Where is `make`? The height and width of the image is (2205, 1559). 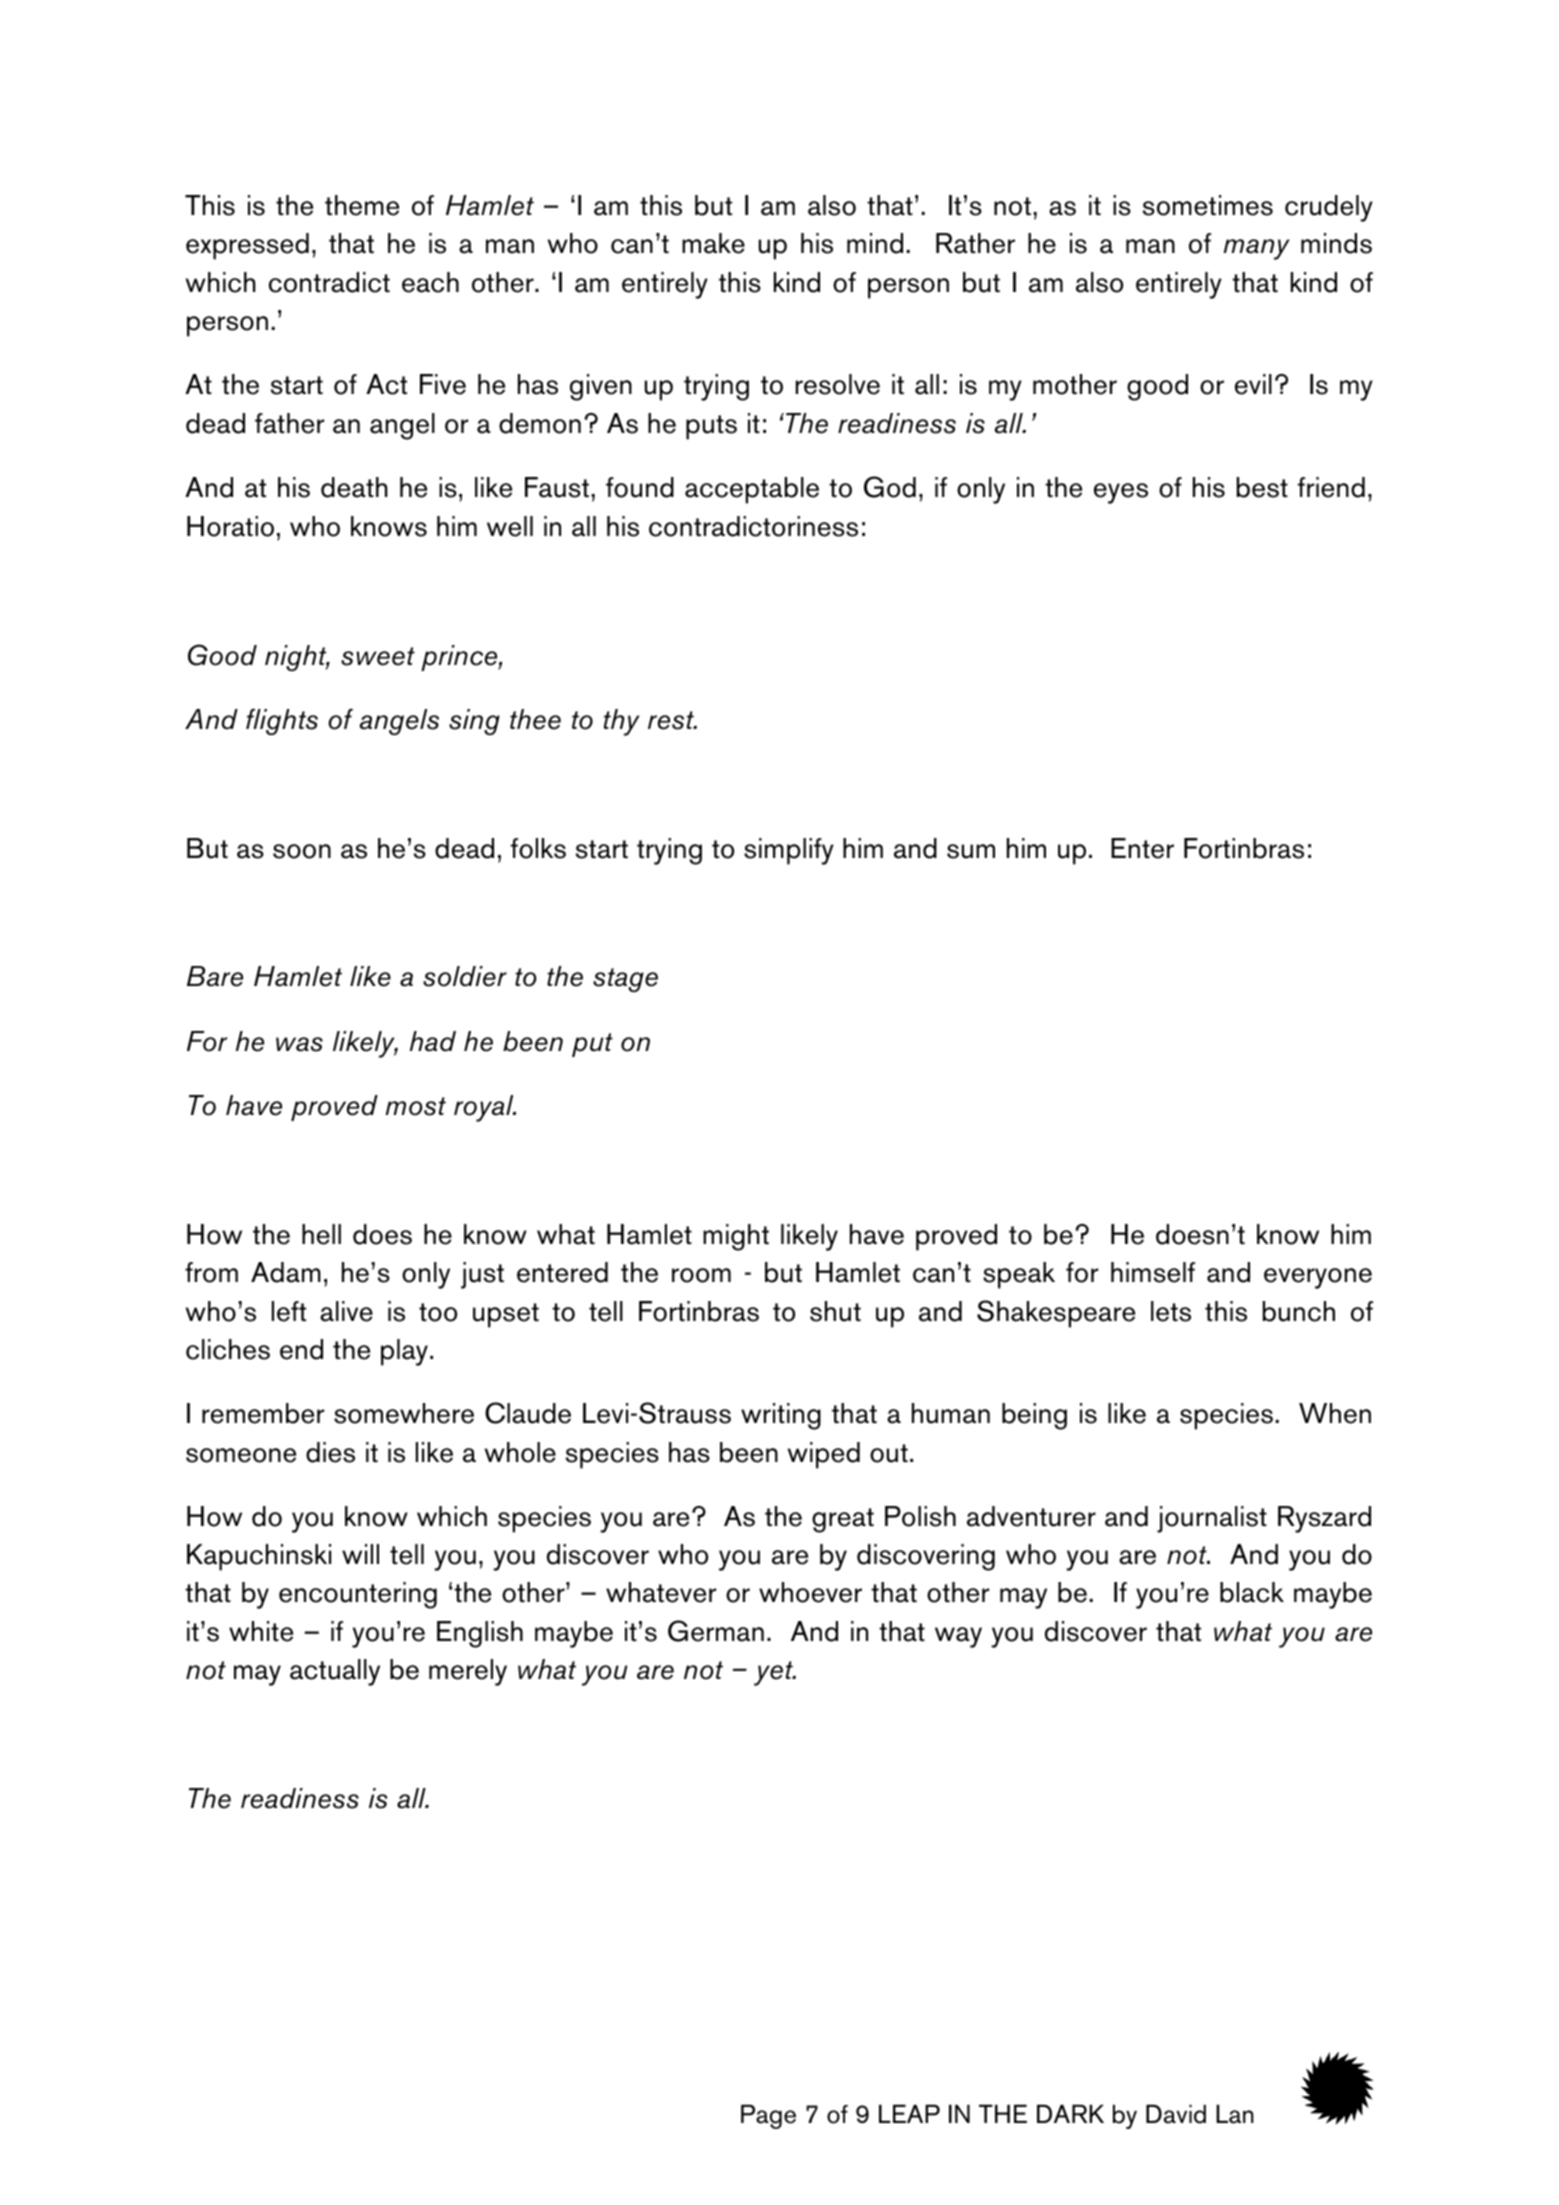 make is located at coordinates (713, 243).
